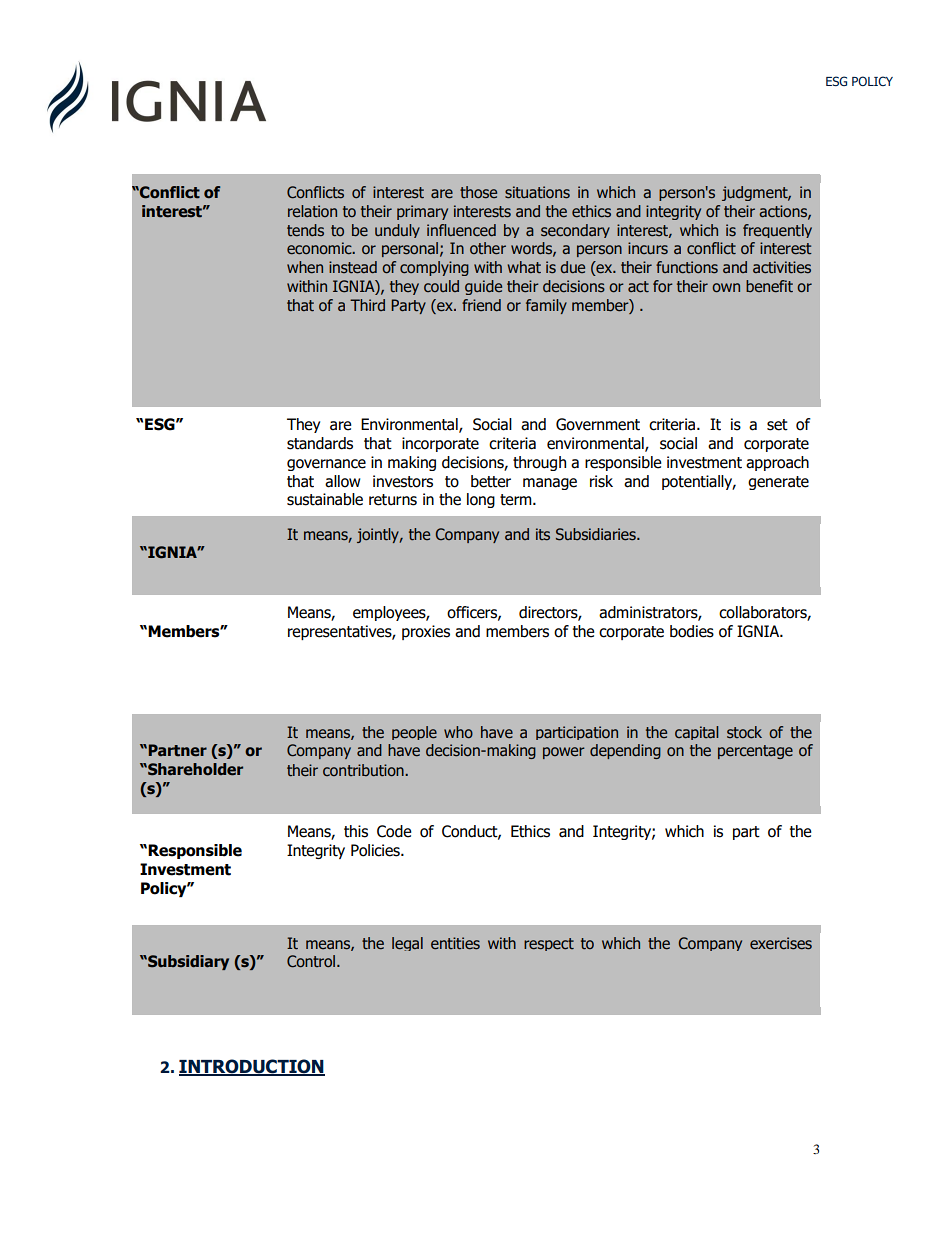  Describe the element at coordinates (305, 230) in the image. I see `tends` at that location.
